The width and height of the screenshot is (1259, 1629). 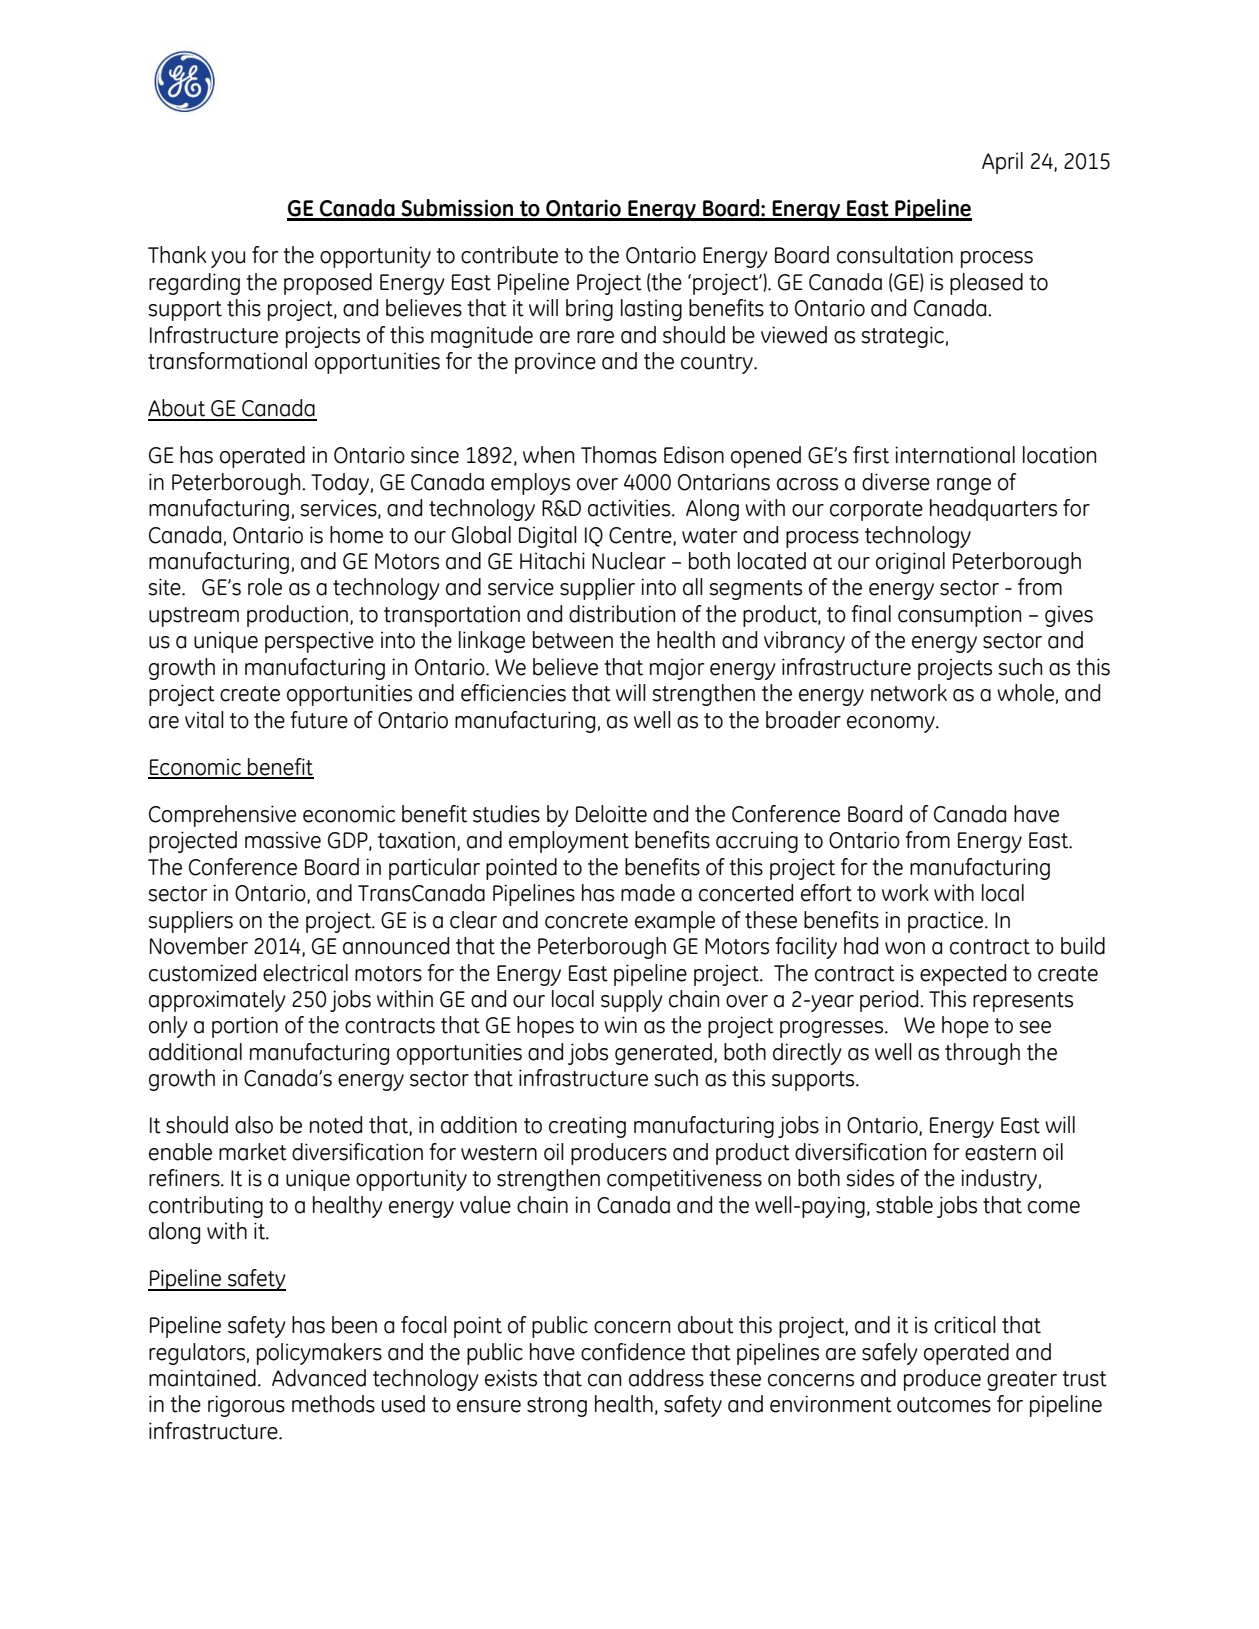 I want to click on April, so click(x=1002, y=163).
